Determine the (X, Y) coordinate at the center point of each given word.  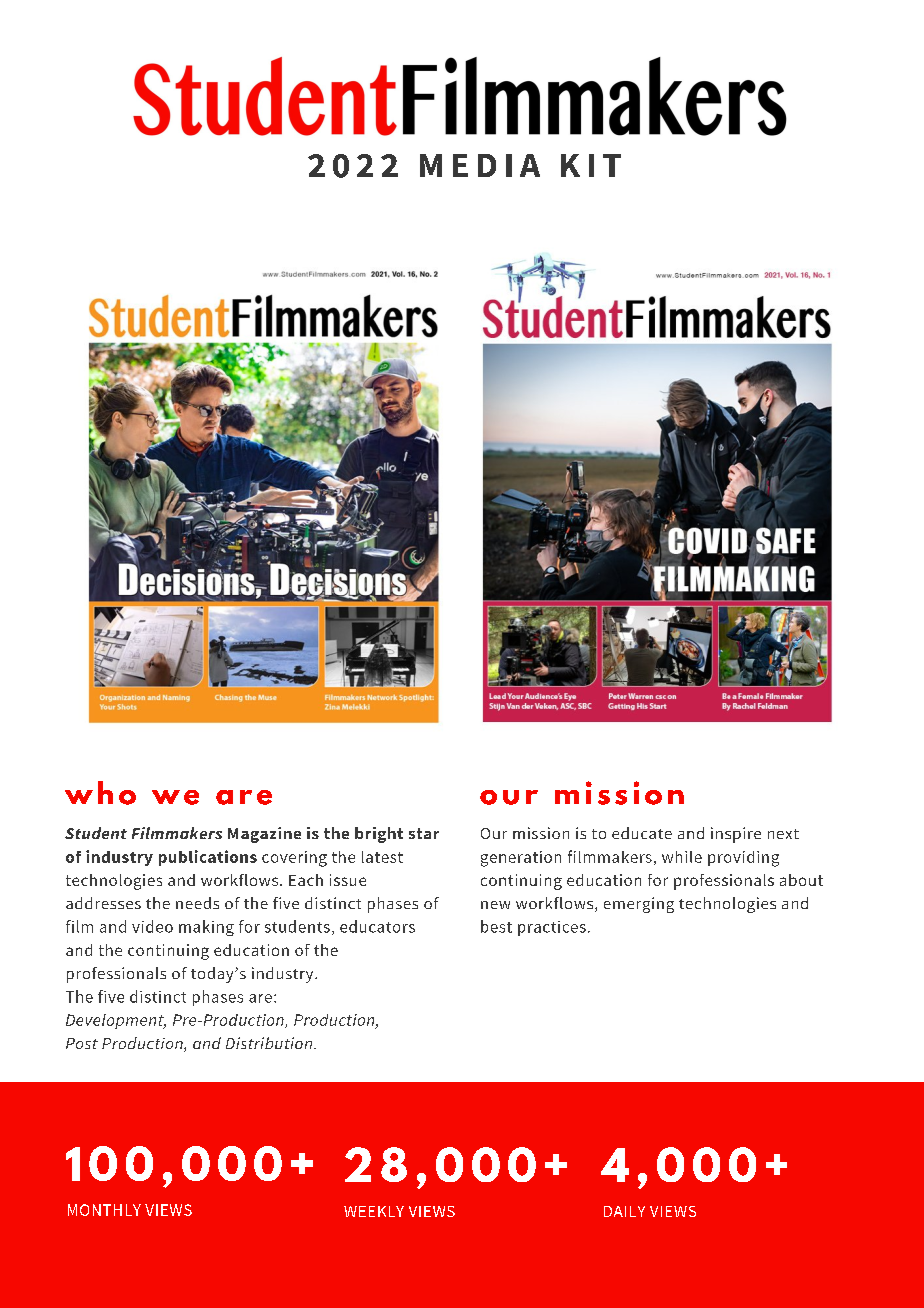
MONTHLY (104, 1210)
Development (116, 1021)
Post (82, 1043)
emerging (639, 905)
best (496, 926)
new (495, 905)
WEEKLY (374, 1211)
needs (197, 903)
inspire (736, 835)
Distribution (269, 1043)
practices (552, 928)
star (424, 833)
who (100, 793)
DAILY (624, 1211)
